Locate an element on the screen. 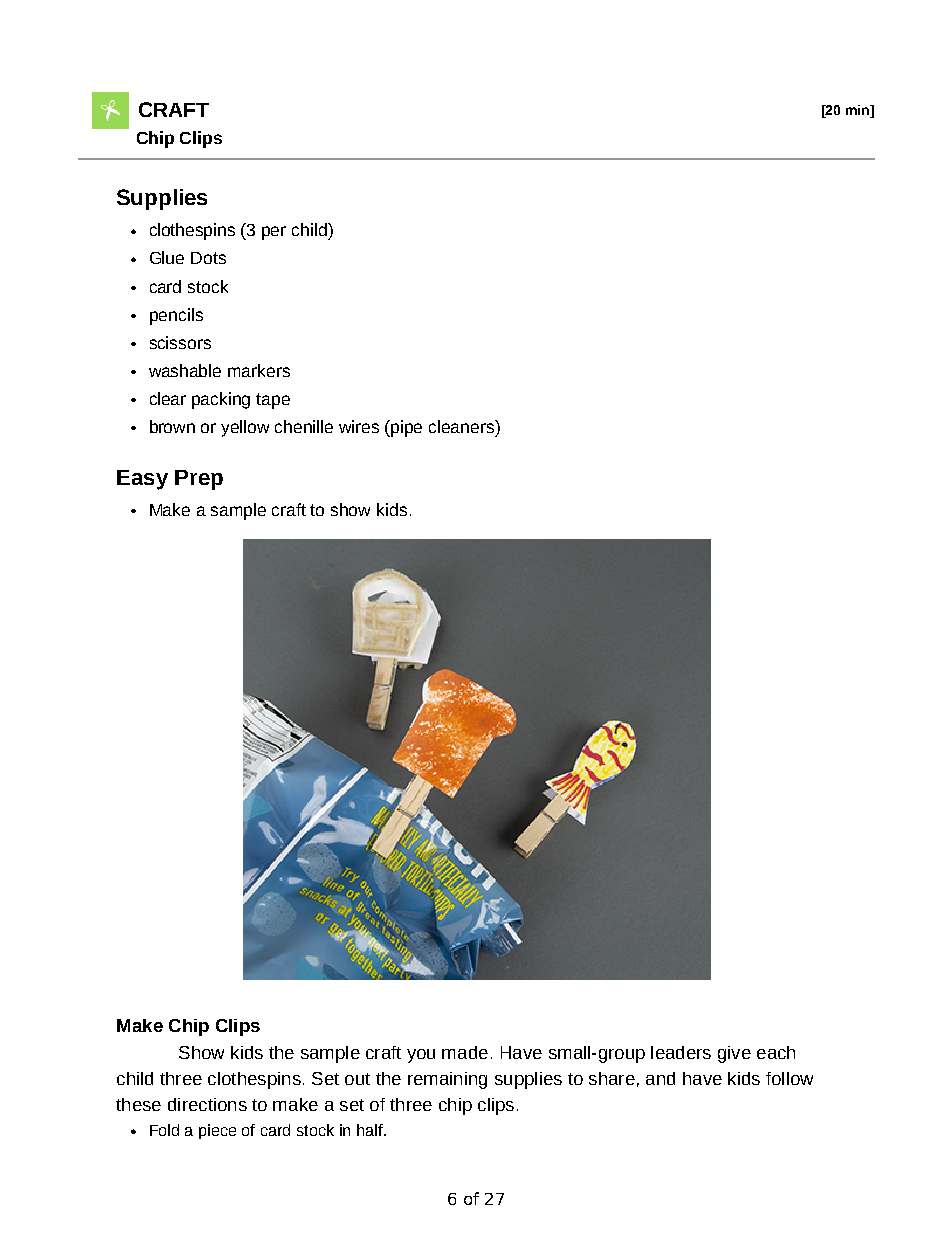 Image resolution: width=952 pixels, height=1233 pixels. Prep is located at coordinates (199, 480).
